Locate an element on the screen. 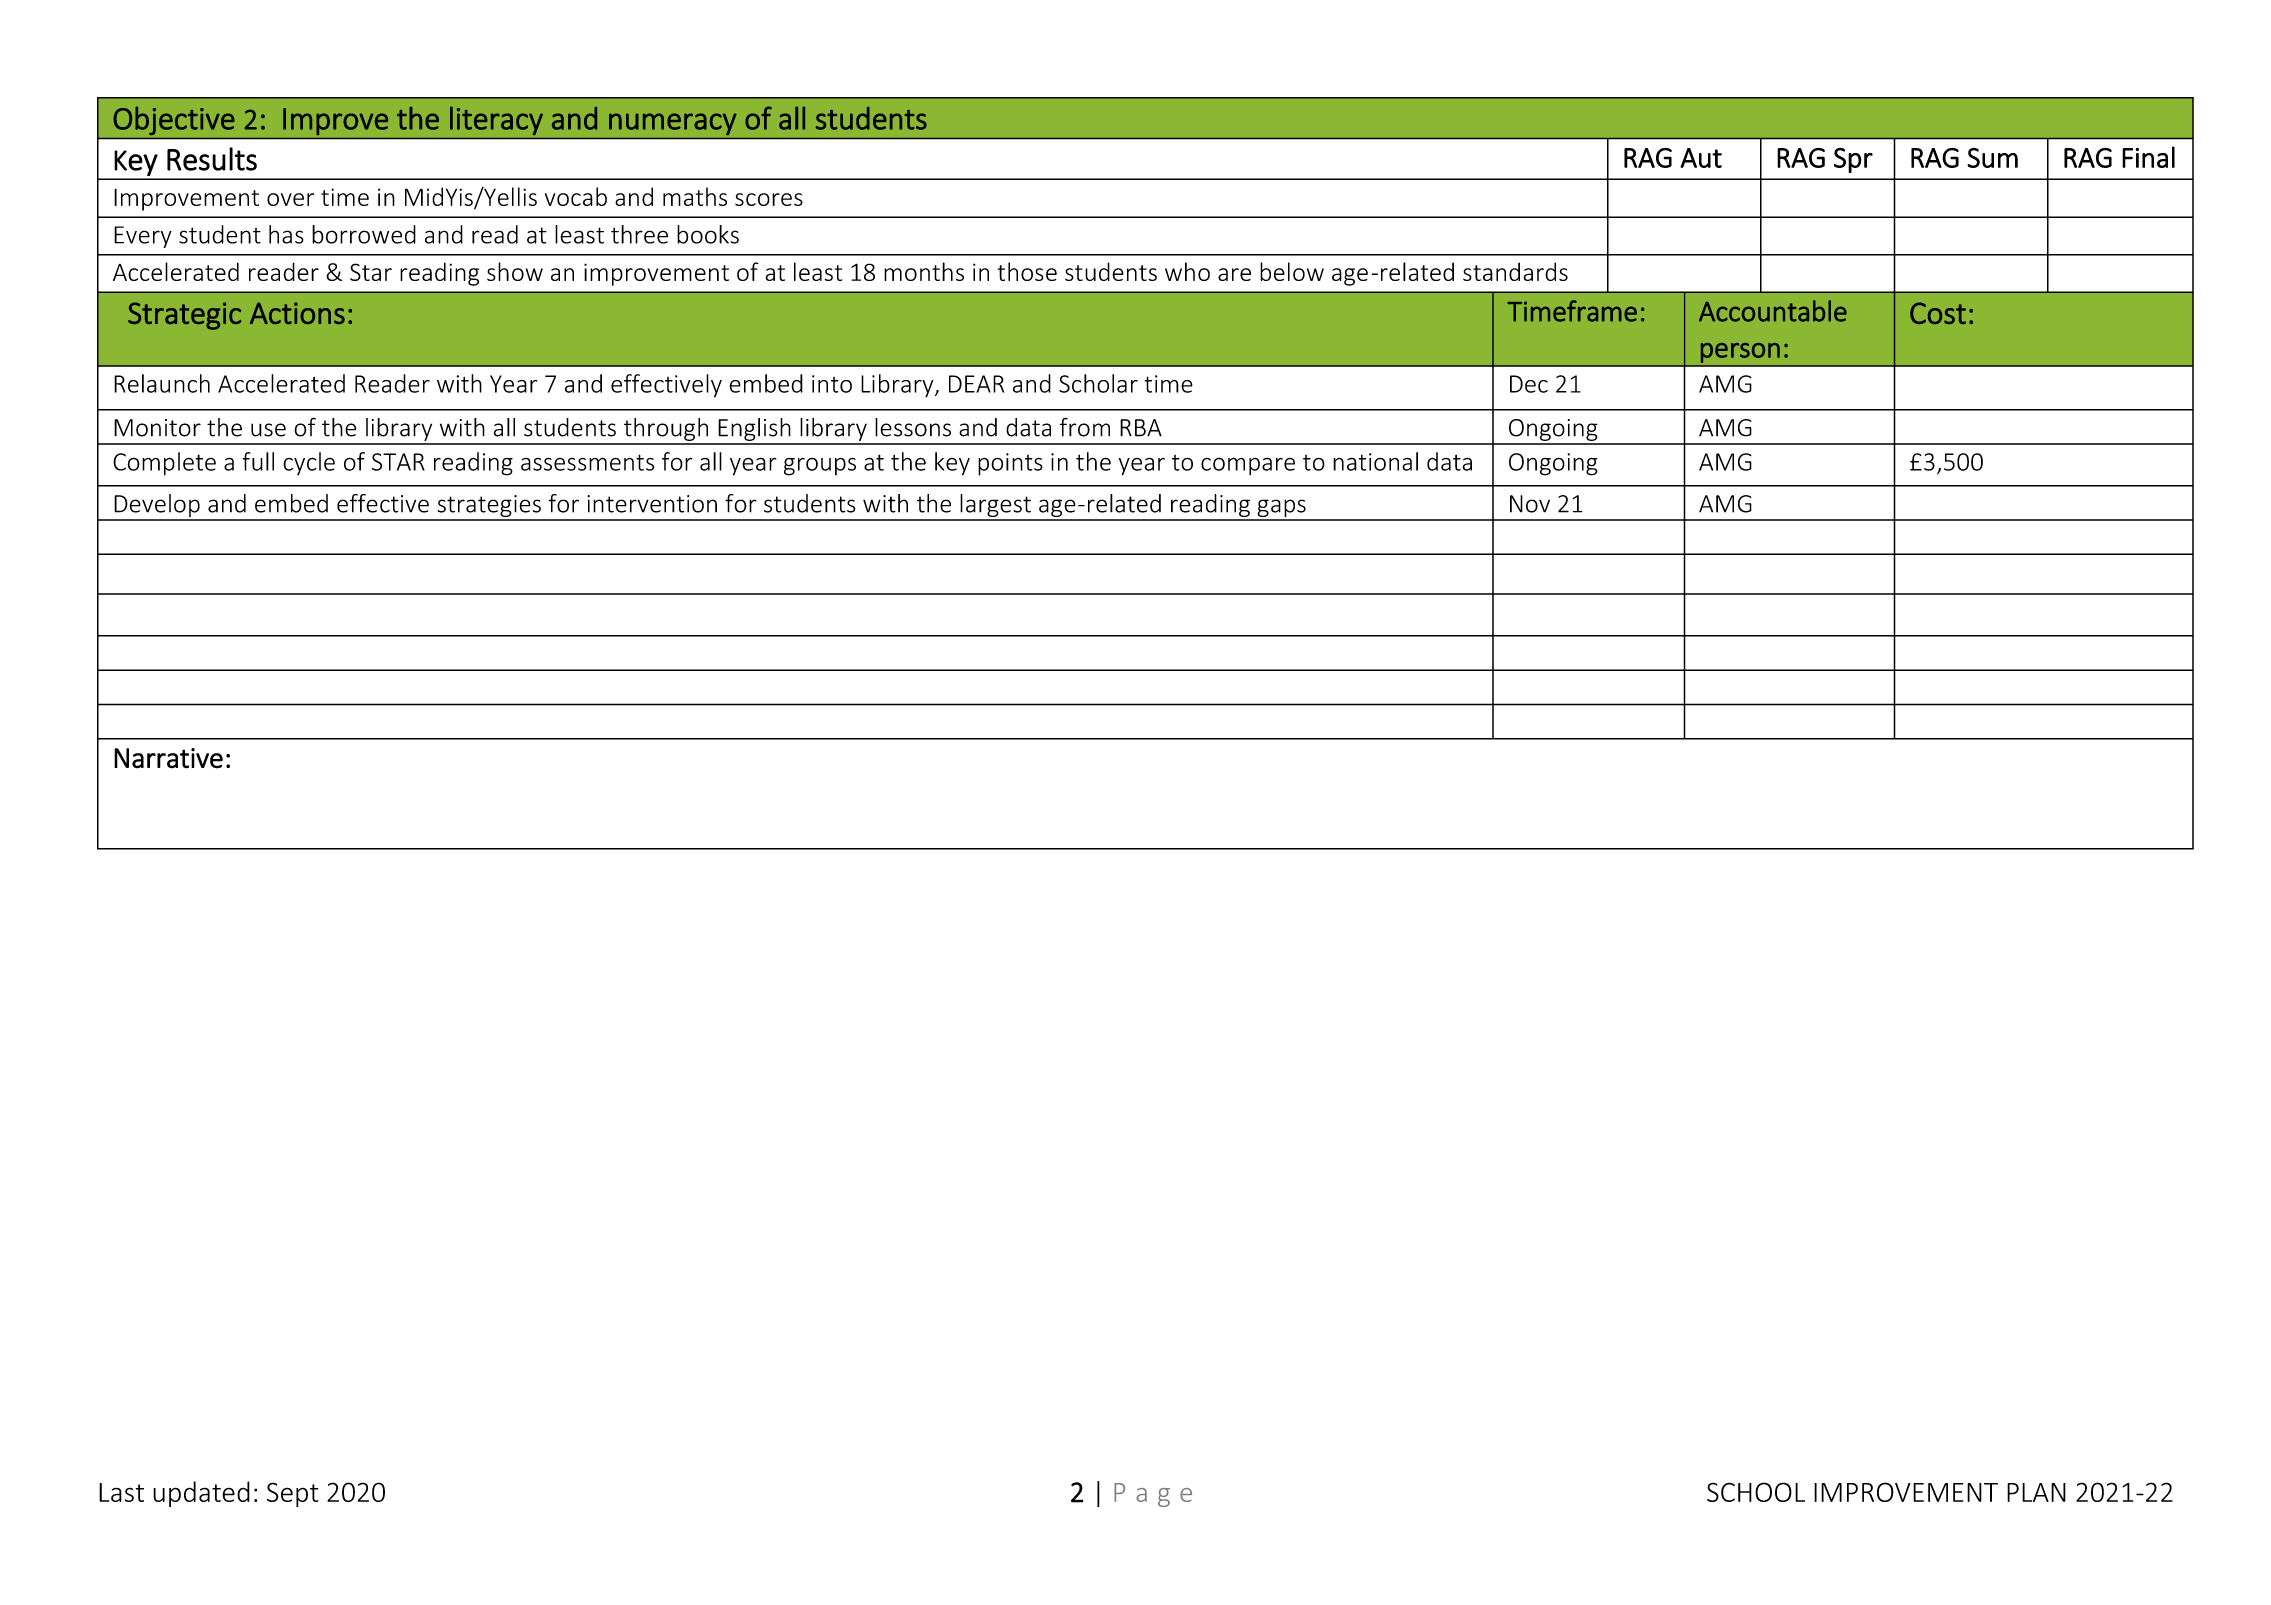  who is located at coordinates (1187, 271).
